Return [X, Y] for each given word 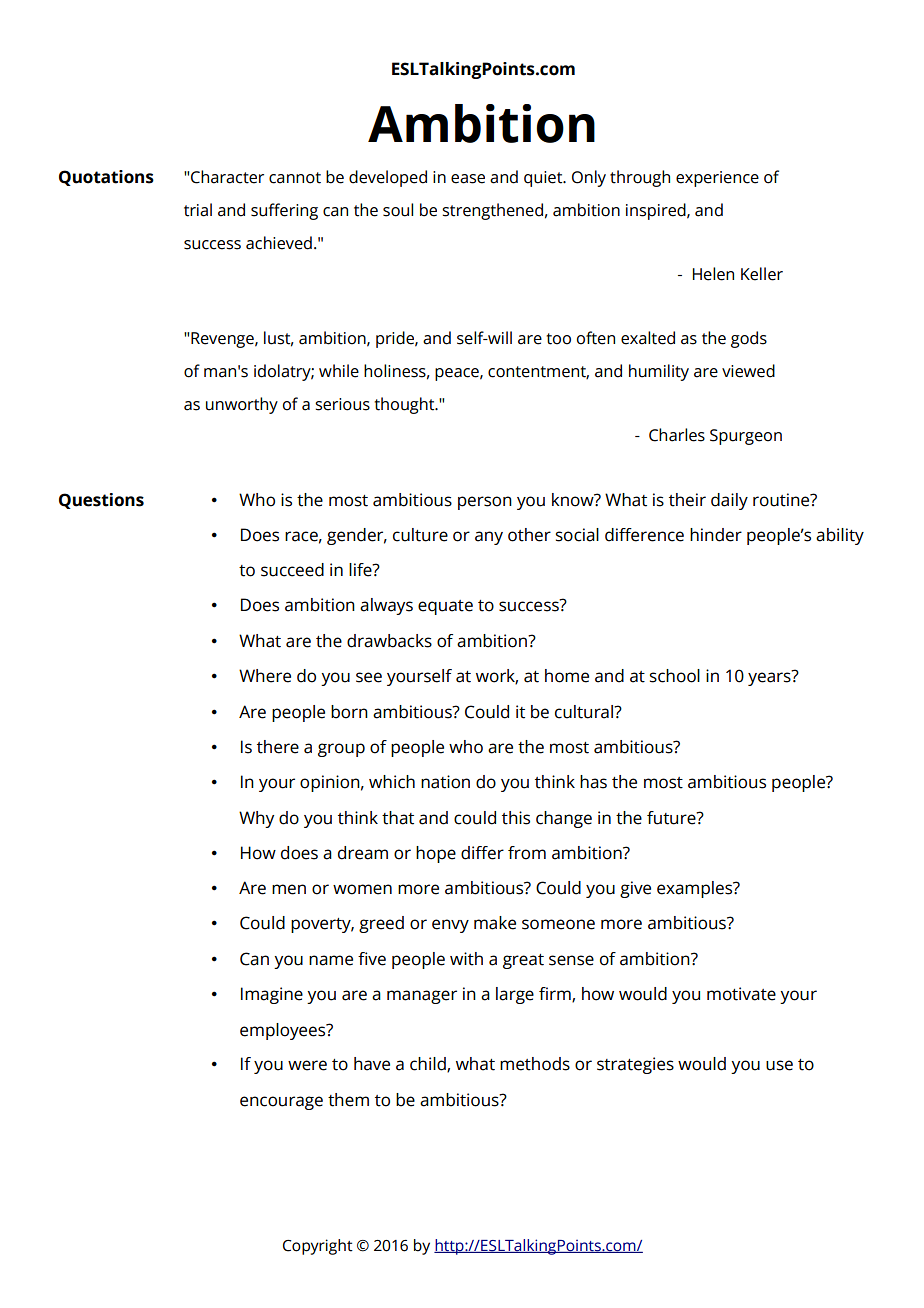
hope [436, 854]
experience [717, 179]
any [489, 538]
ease [468, 179]
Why [256, 819]
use [779, 1065]
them [348, 1100]
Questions [101, 501]
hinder [716, 535]
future [672, 818]
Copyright [318, 1247]
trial [198, 210]
